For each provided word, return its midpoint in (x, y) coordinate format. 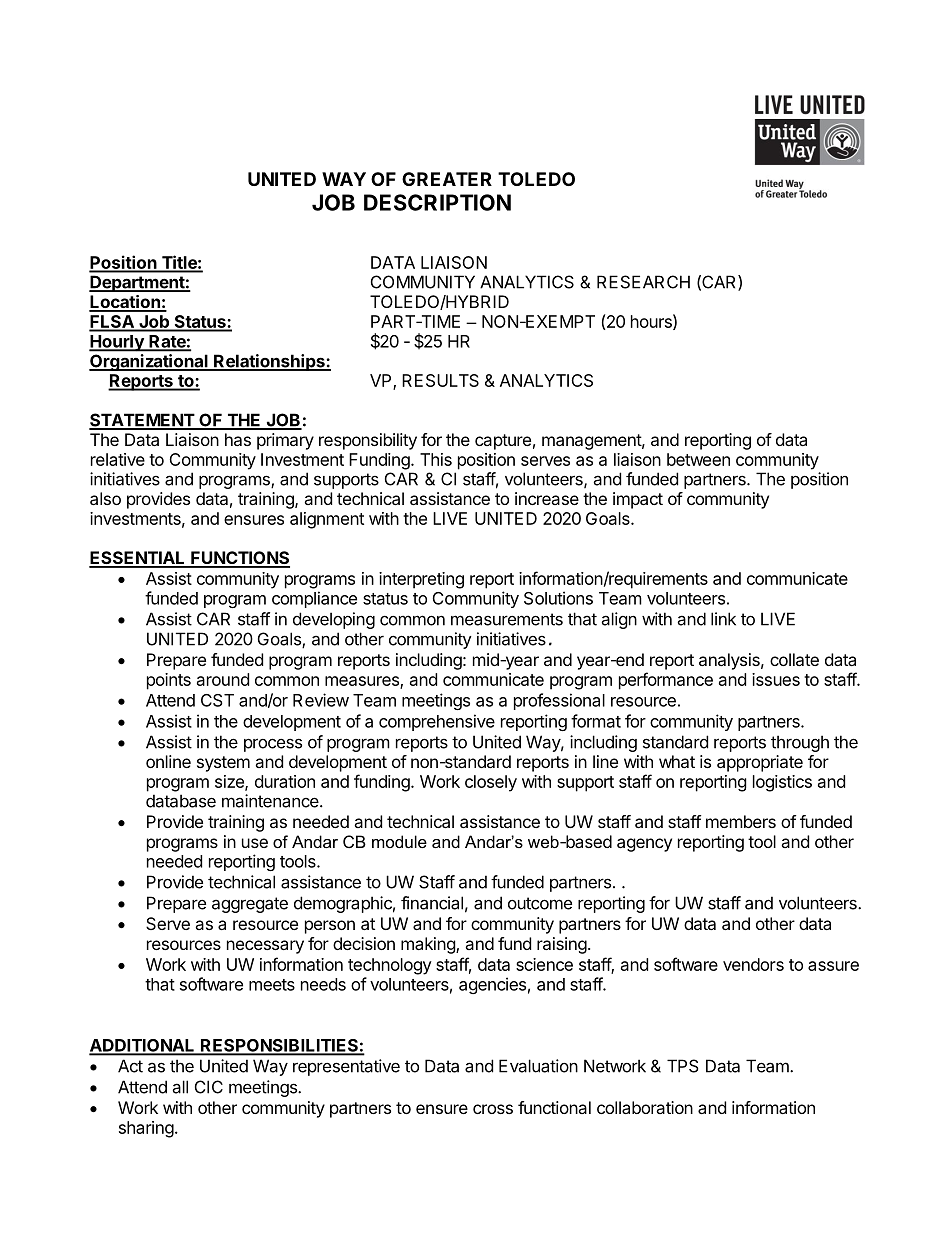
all (180, 1087)
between (698, 459)
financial (432, 903)
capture (503, 442)
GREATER (447, 179)
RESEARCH (643, 282)
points (169, 681)
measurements (507, 619)
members (741, 821)
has (238, 439)
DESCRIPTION (437, 202)
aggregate (250, 905)
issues (776, 679)
